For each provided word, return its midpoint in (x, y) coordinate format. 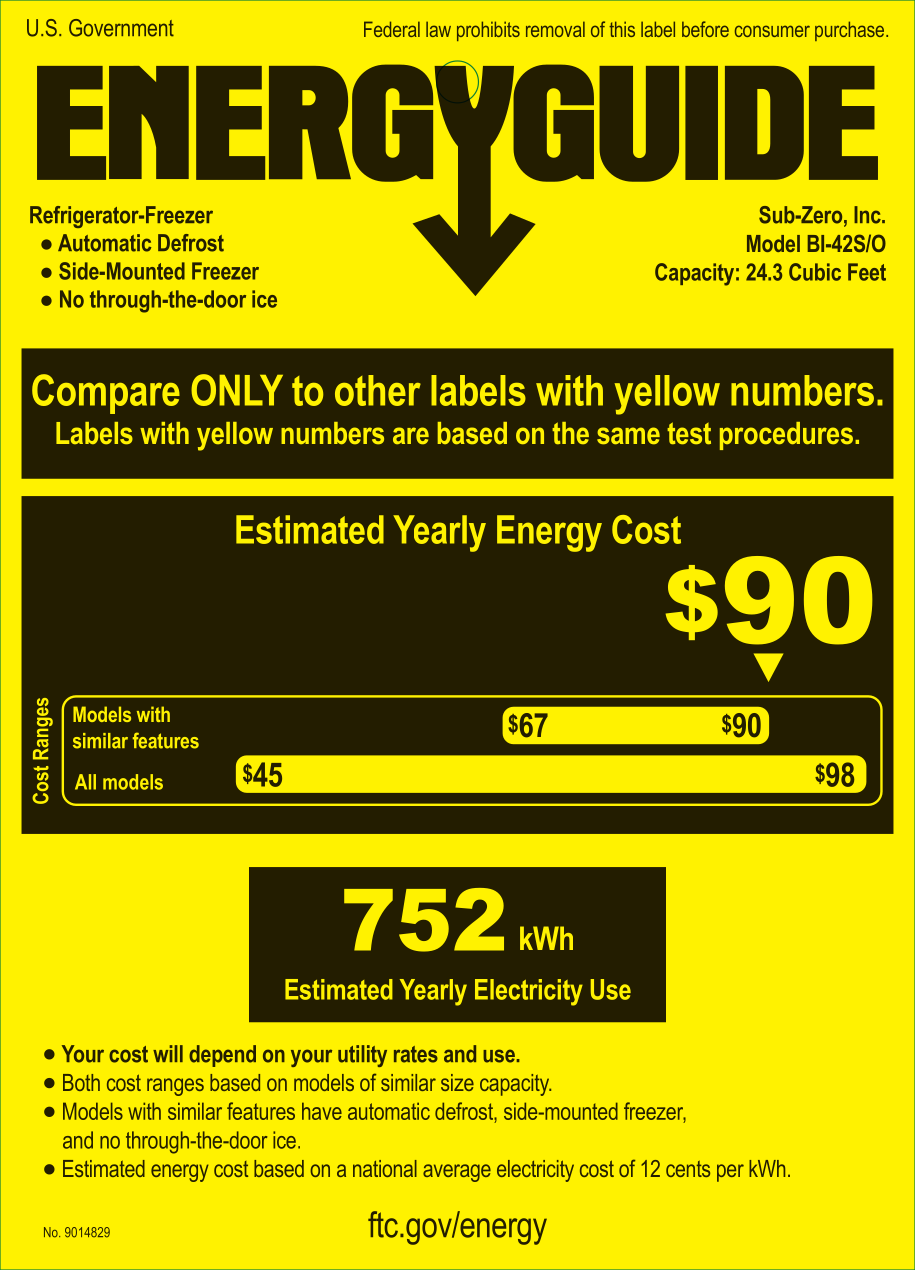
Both (81, 1082)
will (168, 1053)
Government (121, 28)
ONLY (237, 390)
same (628, 436)
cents (688, 1169)
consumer (772, 31)
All (85, 782)
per (730, 1173)
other (378, 390)
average (457, 1173)
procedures (786, 436)
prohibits (488, 31)
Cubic (815, 272)
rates (416, 1054)
